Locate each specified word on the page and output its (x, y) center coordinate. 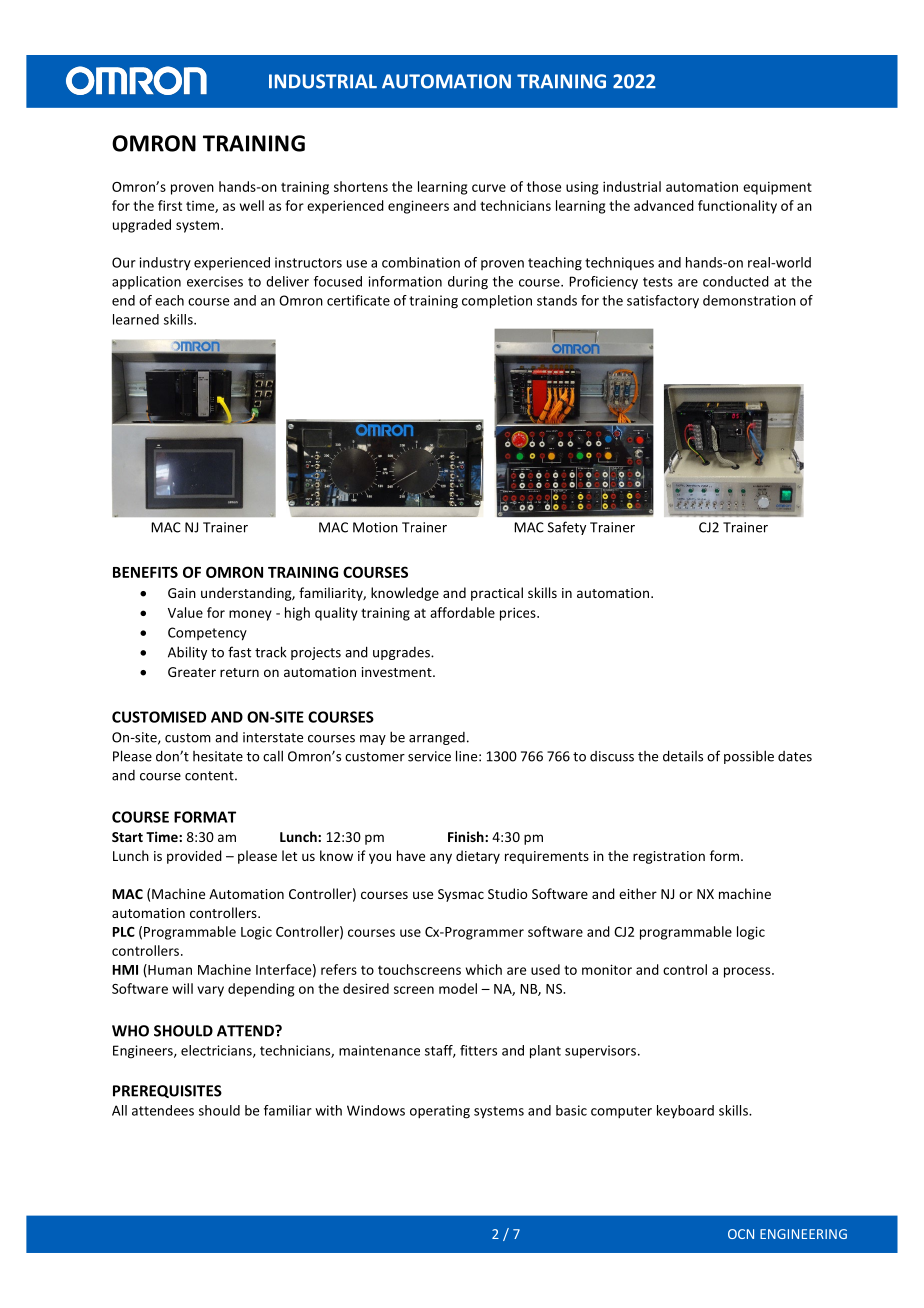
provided (194, 857)
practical (497, 594)
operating (440, 1112)
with (328, 1110)
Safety (567, 528)
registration (669, 857)
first (170, 205)
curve (489, 188)
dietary (478, 857)
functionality (737, 207)
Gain (182, 593)
